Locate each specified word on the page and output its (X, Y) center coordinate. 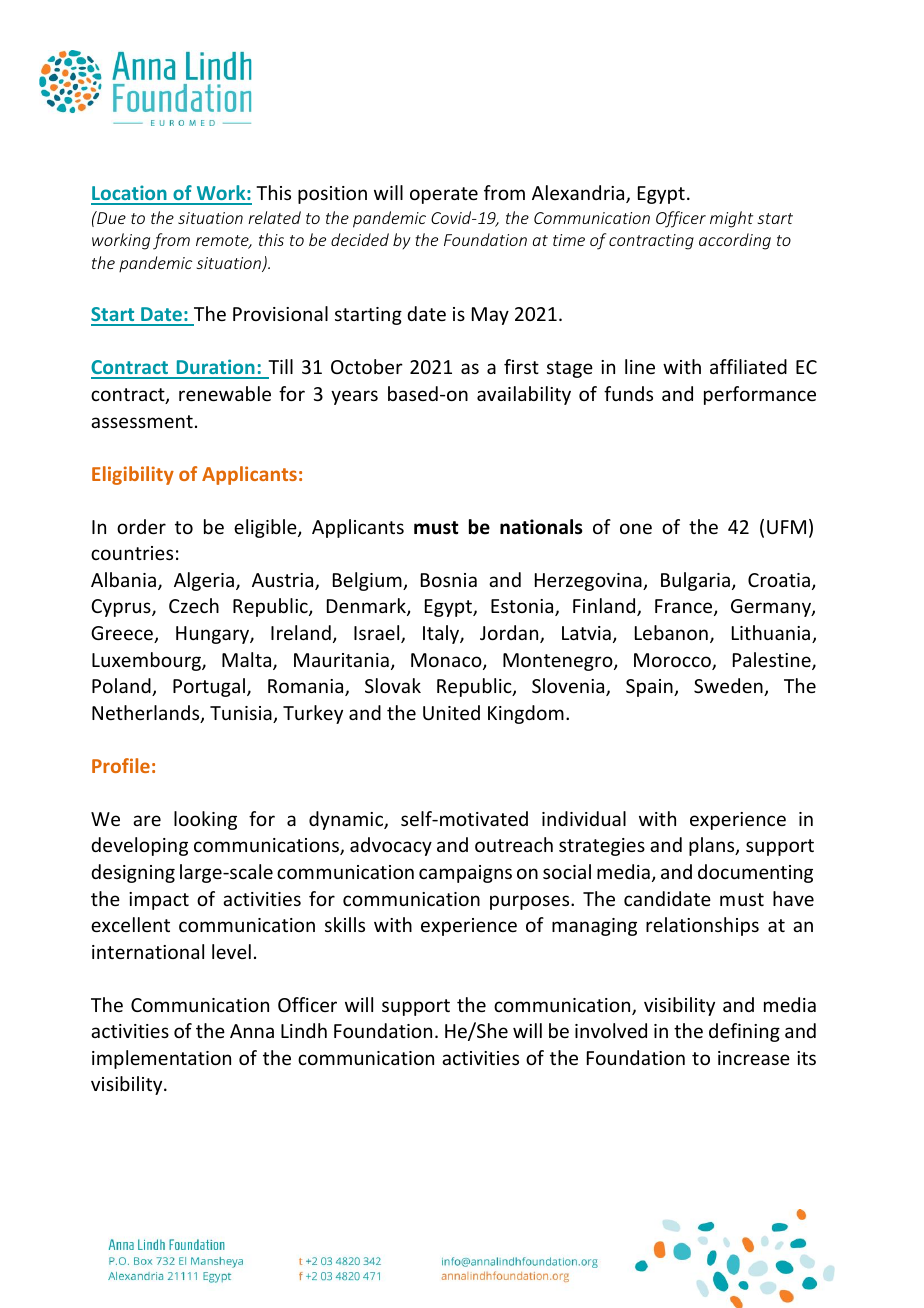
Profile (121, 765)
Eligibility (133, 475)
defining (744, 1032)
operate (444, 195)
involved (611, 1030)
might (731, 219)
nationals (541, 527)
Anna (252, 1031)
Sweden (729, 687)
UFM (786, 527)
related (274, 217)
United (451, 712)
